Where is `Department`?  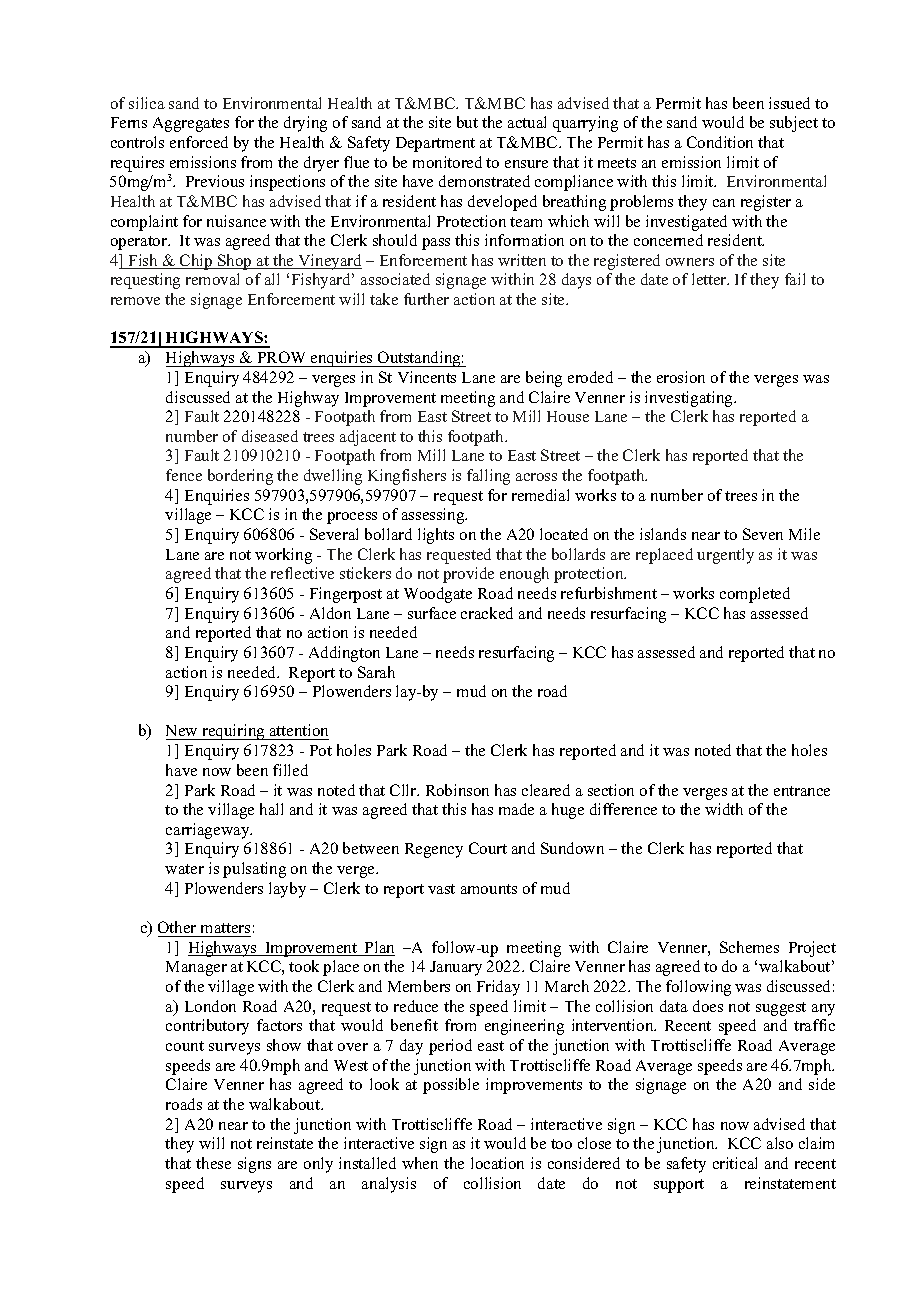
Department is located at coordinates (435, 144).
